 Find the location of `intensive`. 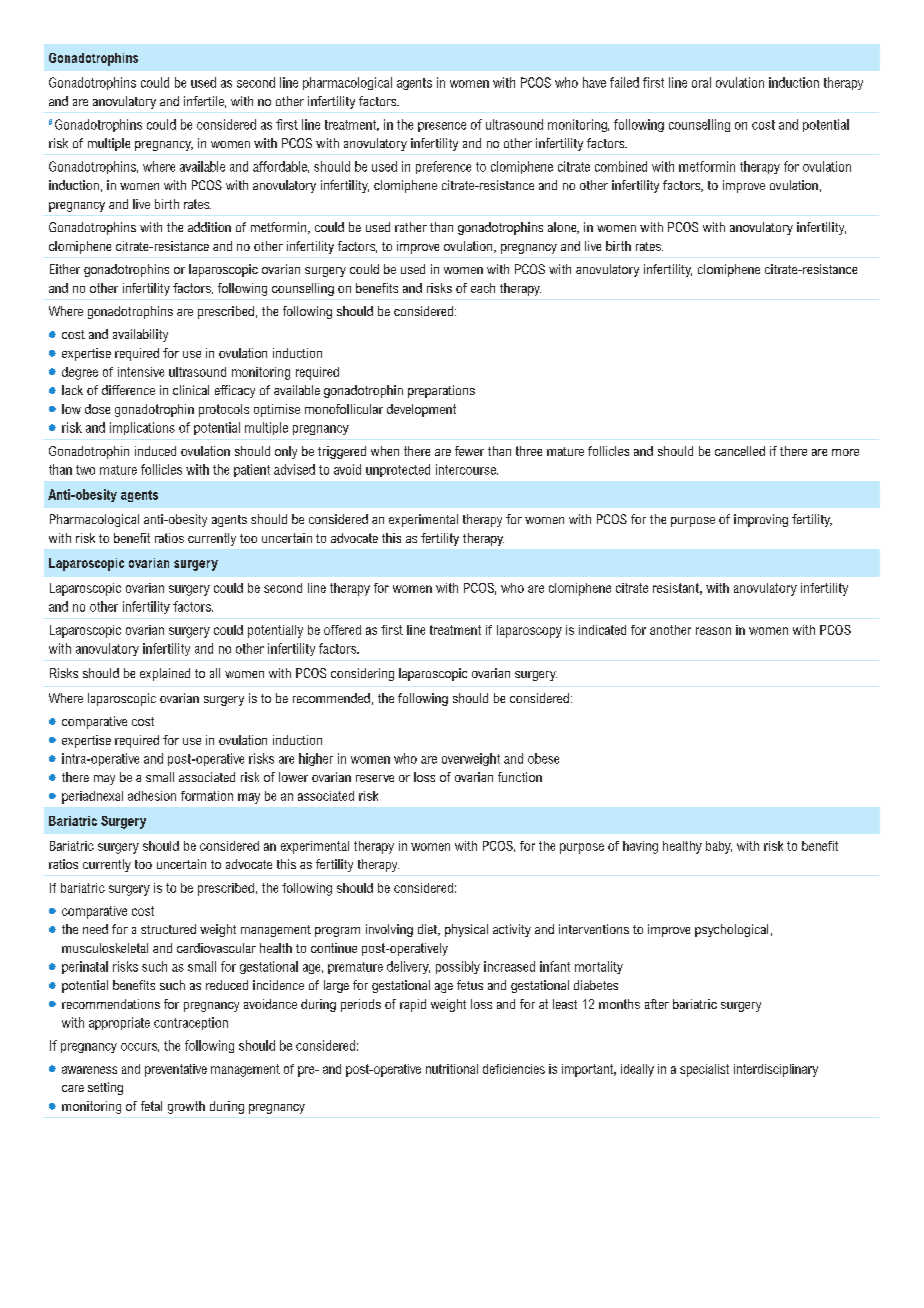

intensive is located at coordinates (141, 372).
